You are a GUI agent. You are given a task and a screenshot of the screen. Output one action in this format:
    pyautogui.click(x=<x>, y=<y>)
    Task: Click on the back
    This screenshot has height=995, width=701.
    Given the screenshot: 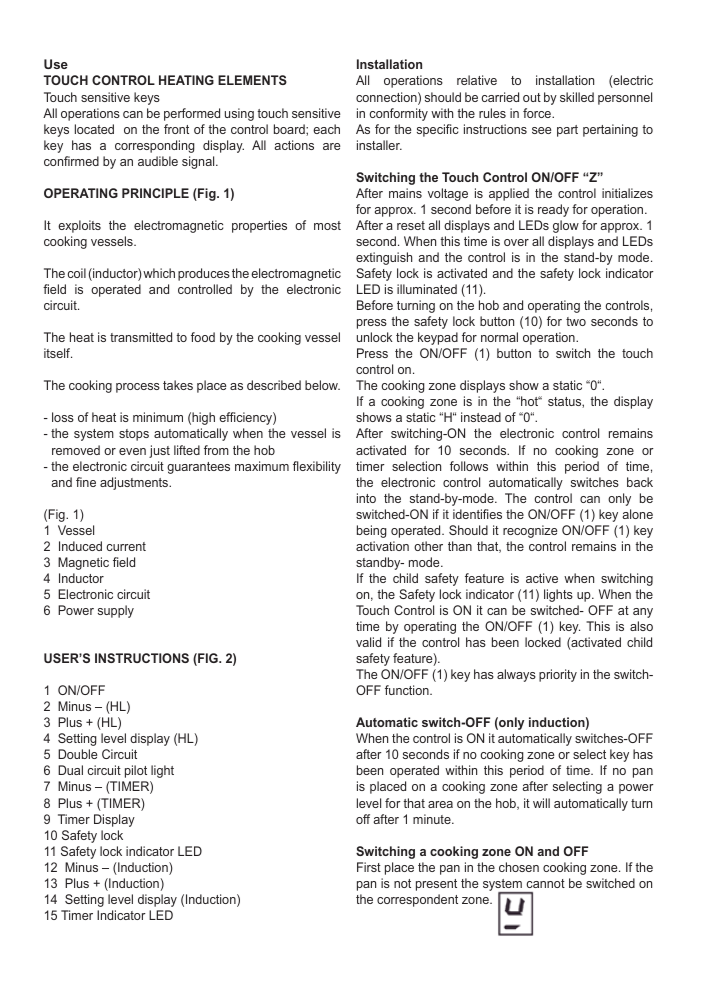 What is the action you would take?
    pyautogui.click(x=640, y=482)
